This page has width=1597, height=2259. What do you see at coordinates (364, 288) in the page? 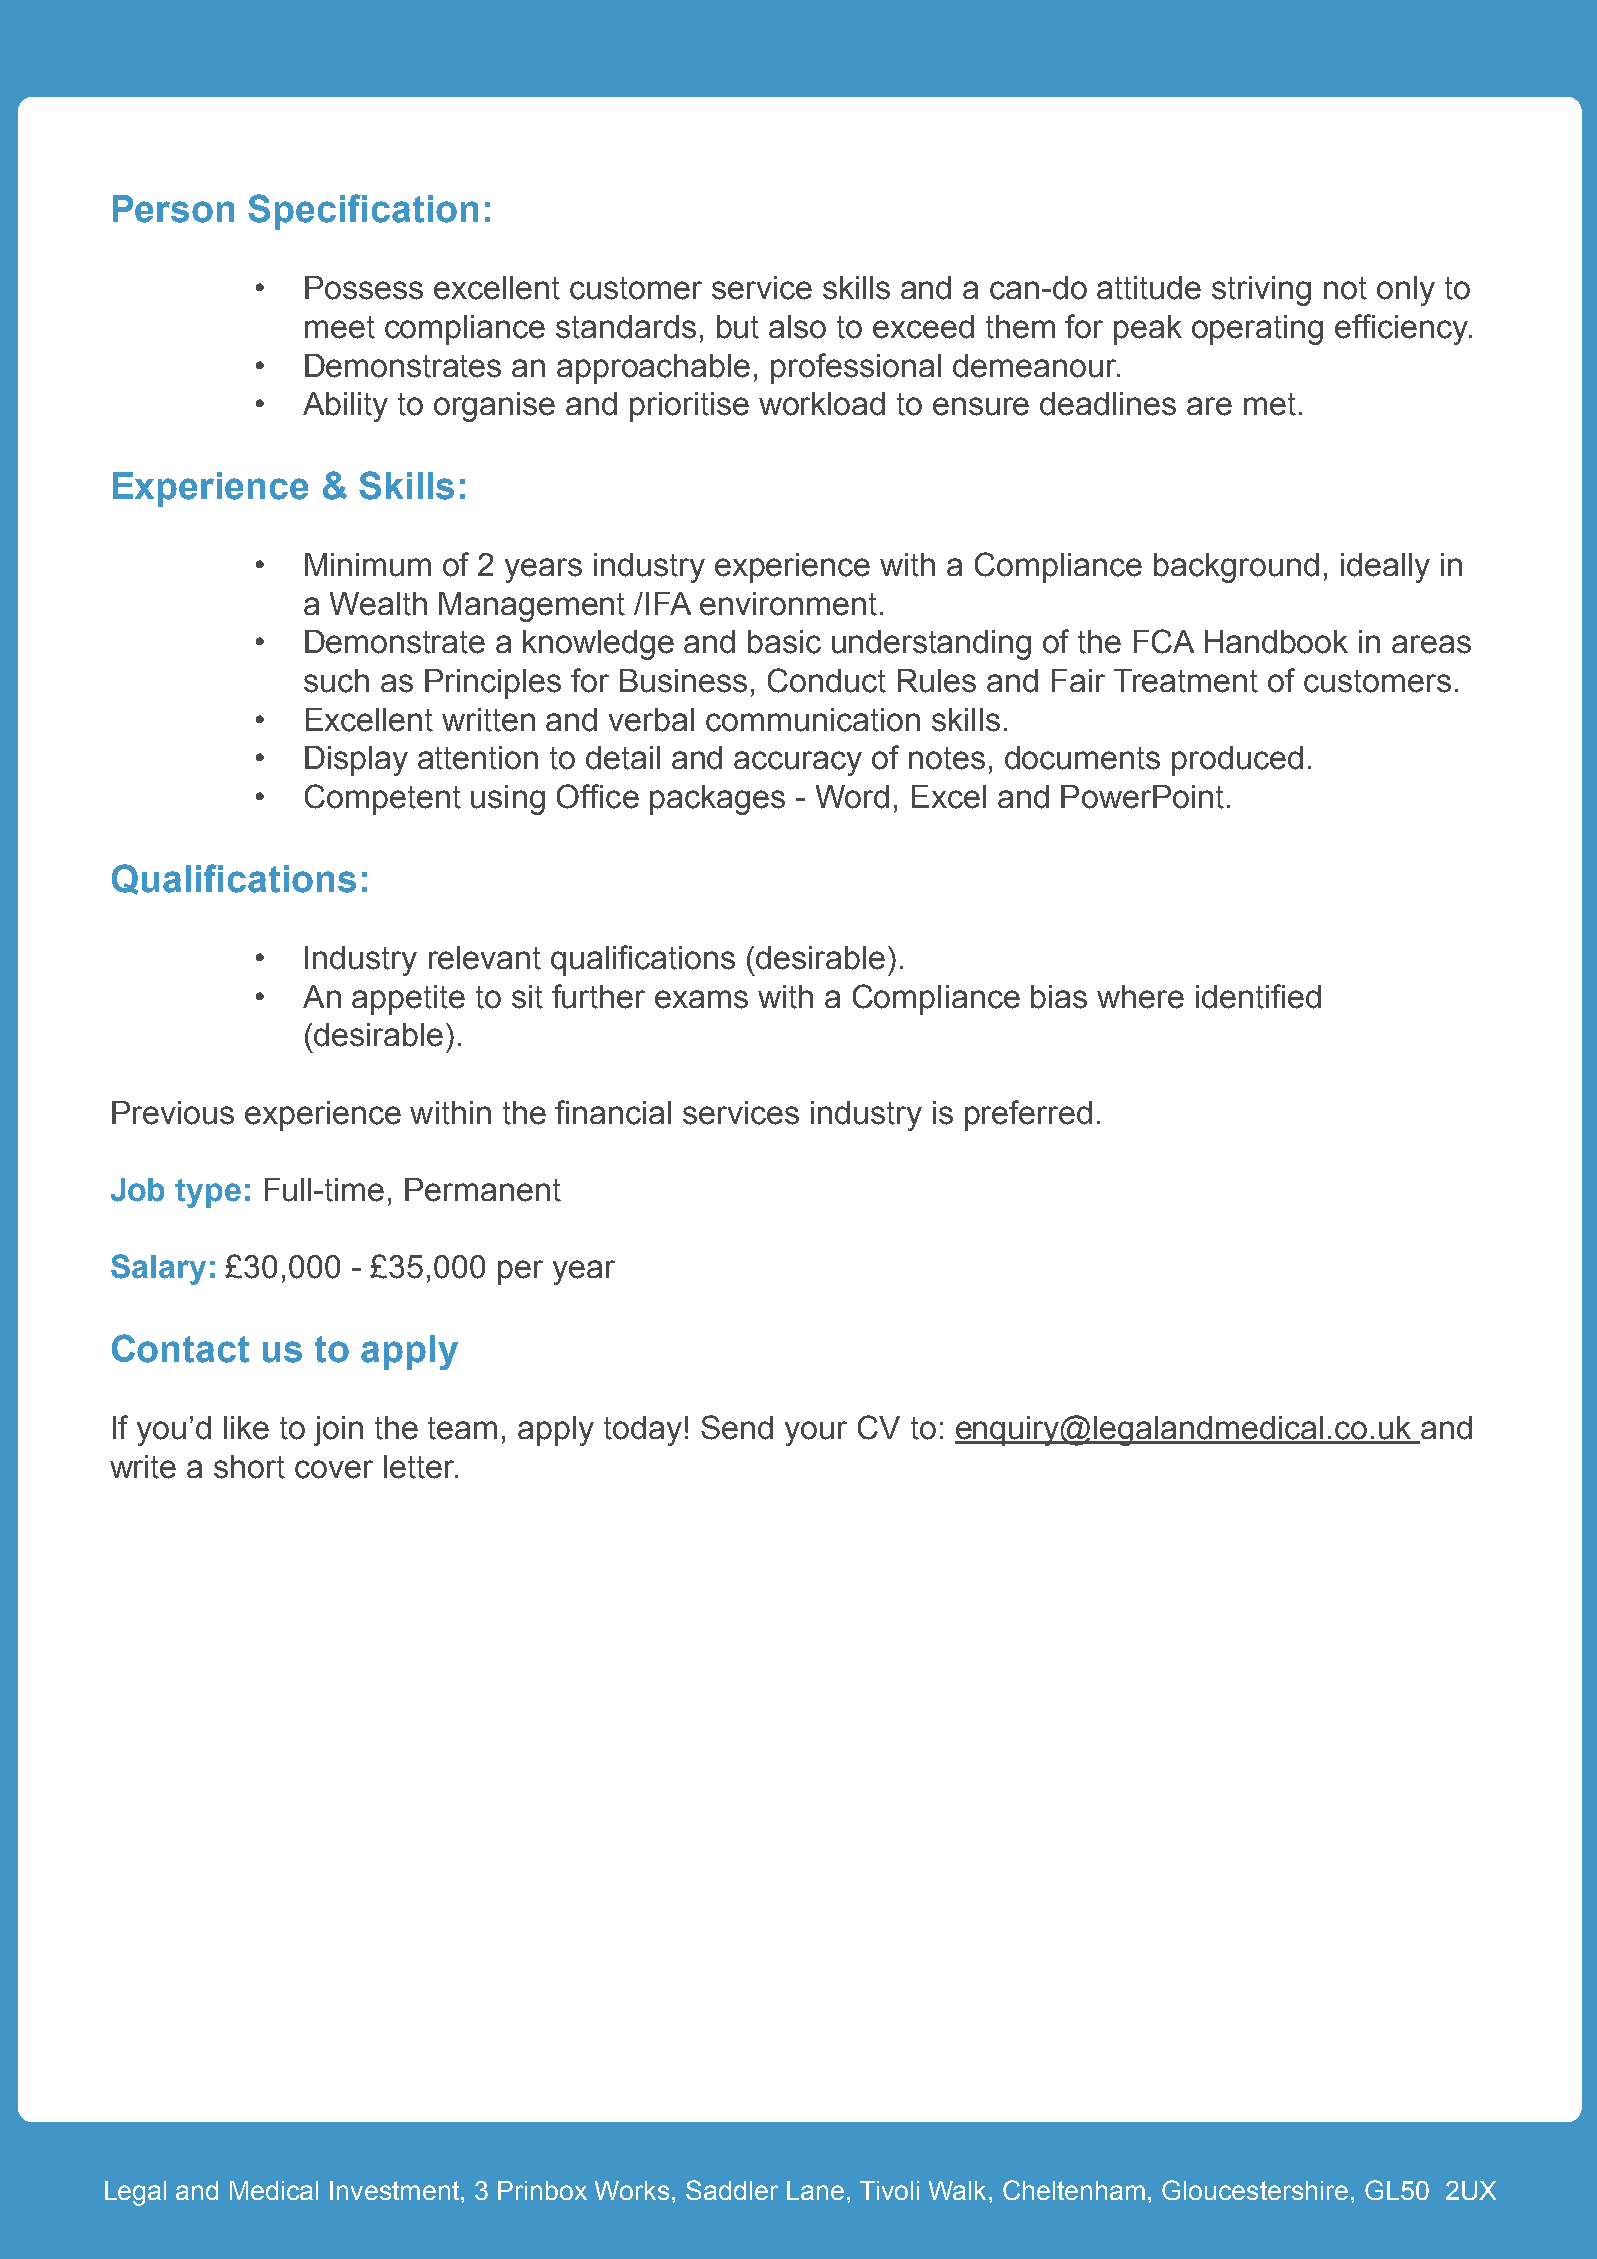
I see `Possess` at bounding box center [364, 288].
